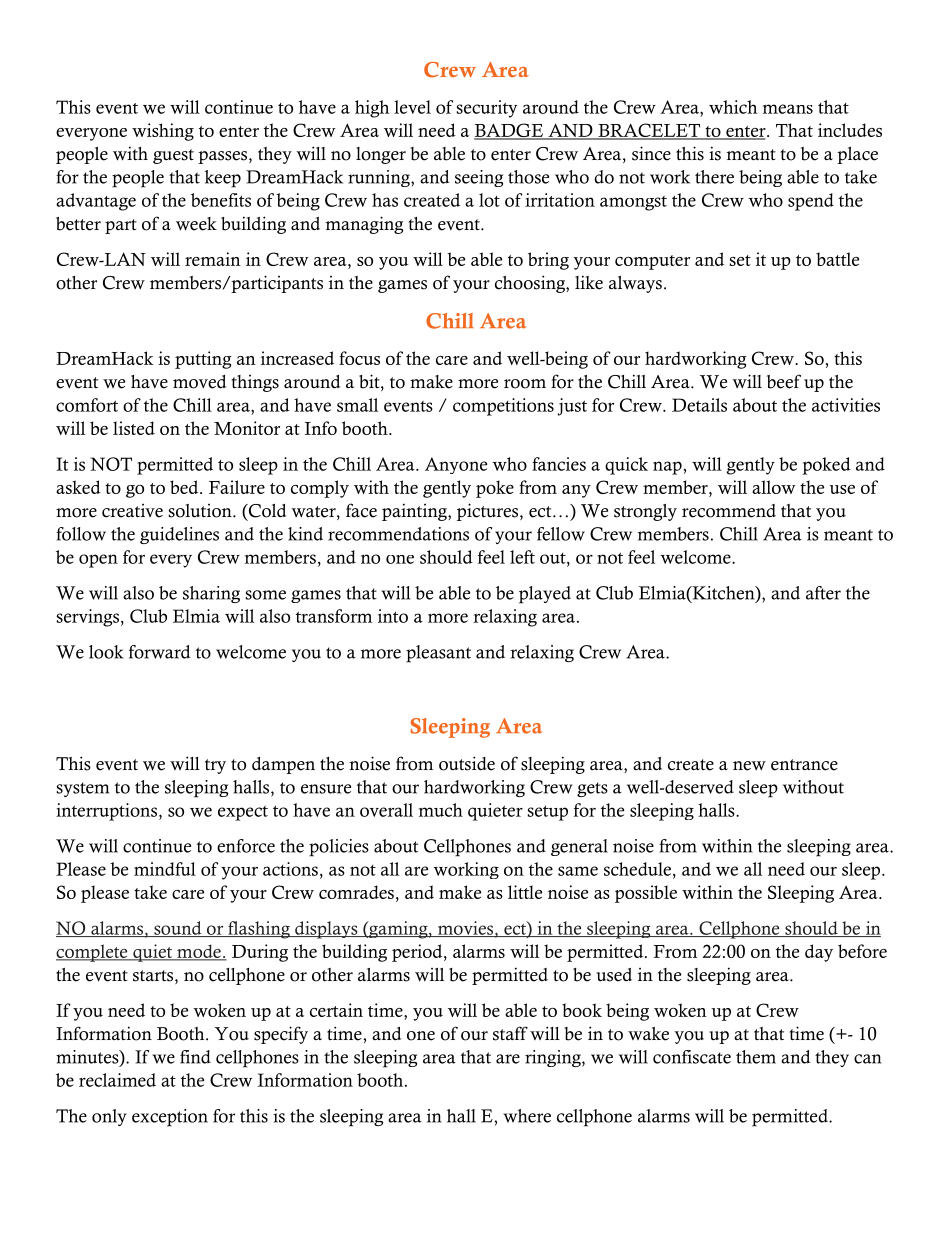  Describe the element at coordinates (749, 766) in the screenshot. I see `new` at that location.
